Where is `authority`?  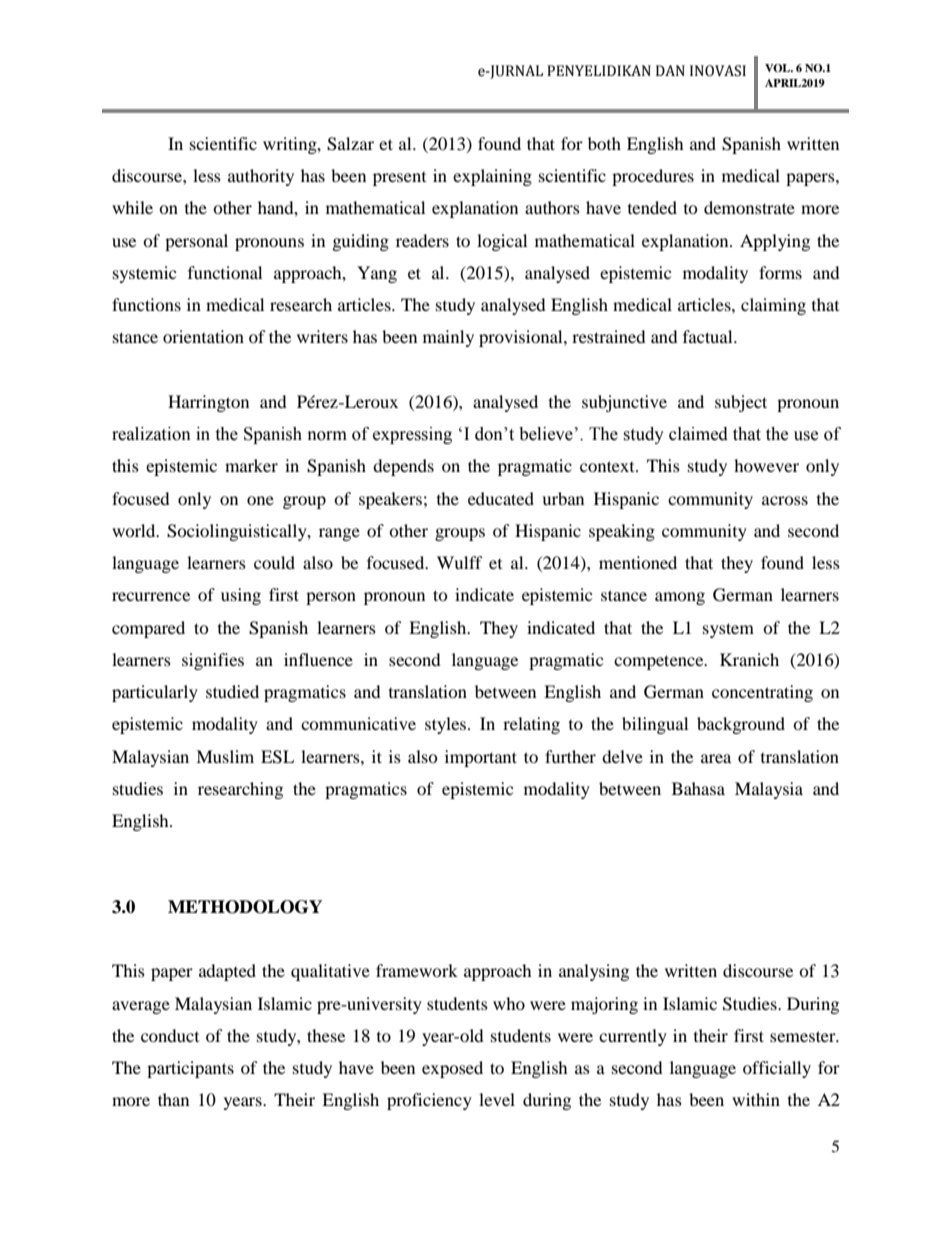
authority is located at coordinates (261, 177).
